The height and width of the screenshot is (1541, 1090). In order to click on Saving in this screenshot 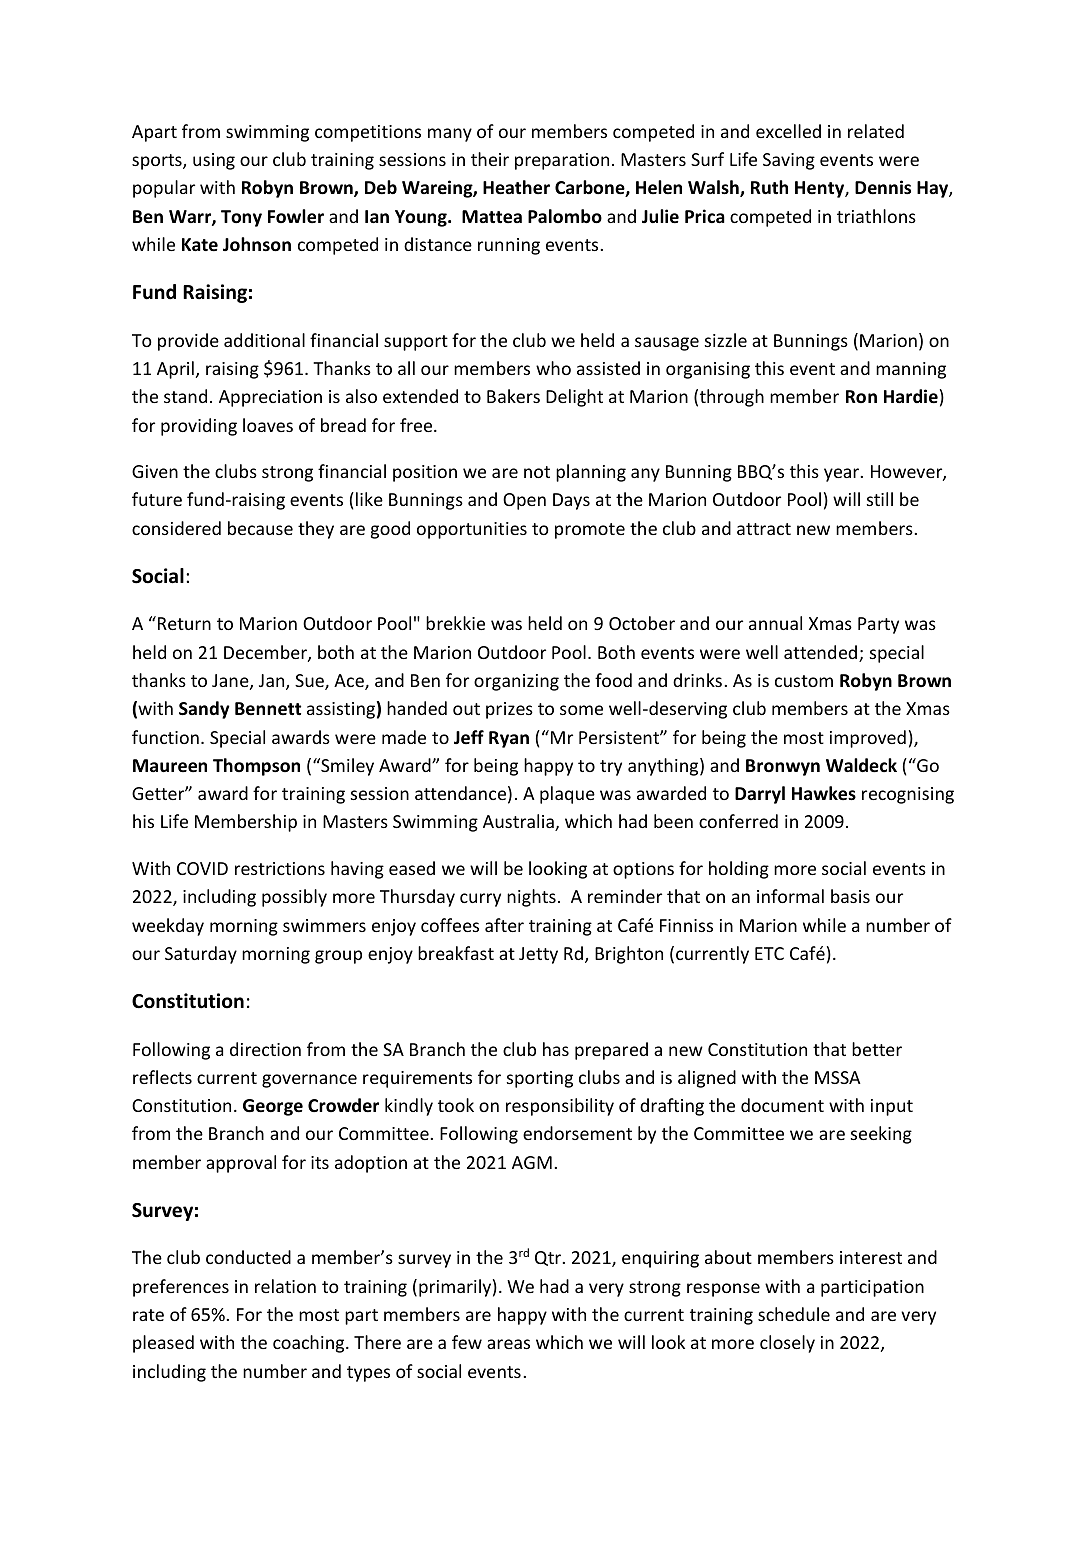, I will do `click(789, 161)`.
